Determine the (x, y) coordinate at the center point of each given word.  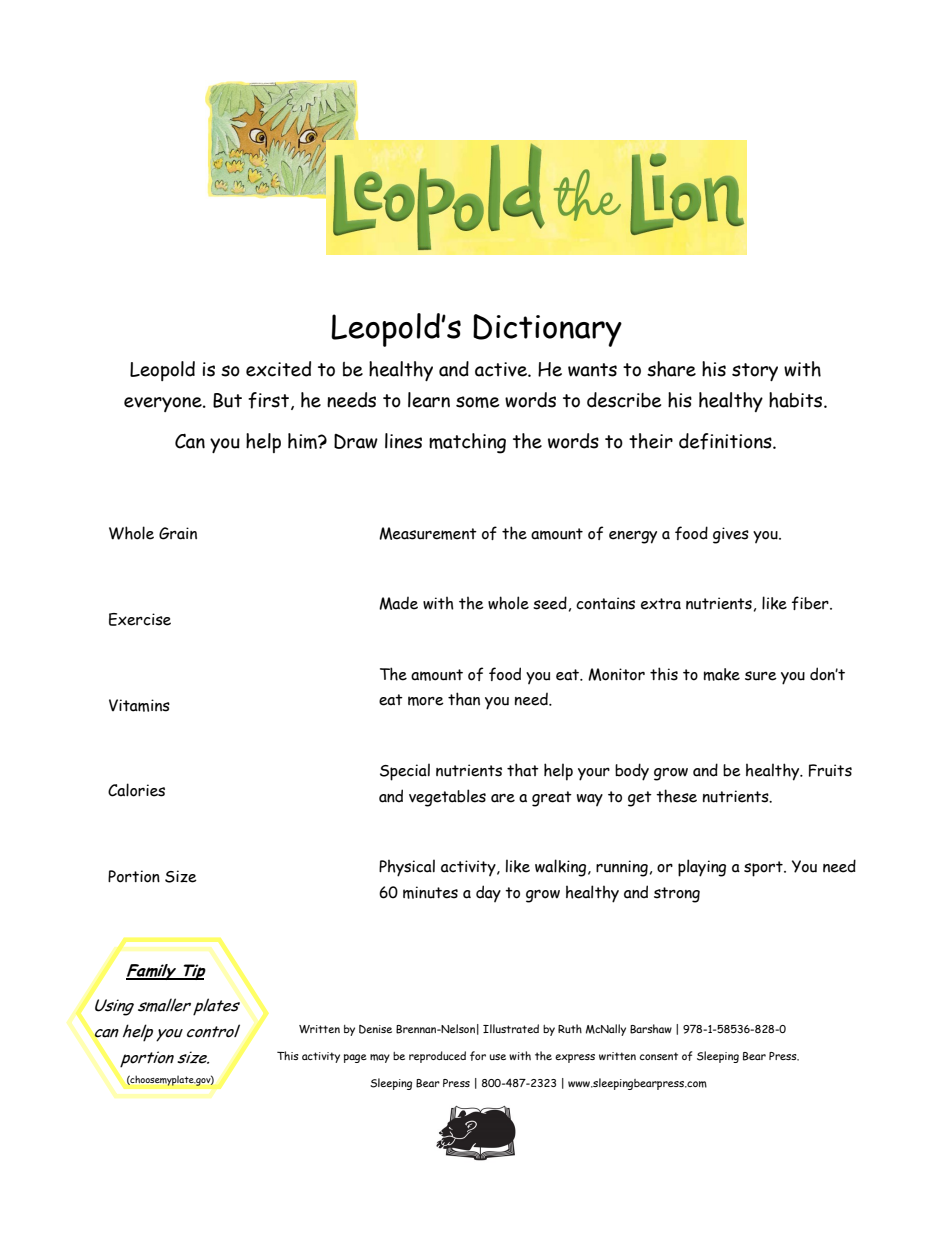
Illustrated (511, 1028)
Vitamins (139, 705)
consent (658, 1056)
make (722, 674)
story (755, 372)
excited (278, 369)
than (464, 699)
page (355, 1058)
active (502, 369)
